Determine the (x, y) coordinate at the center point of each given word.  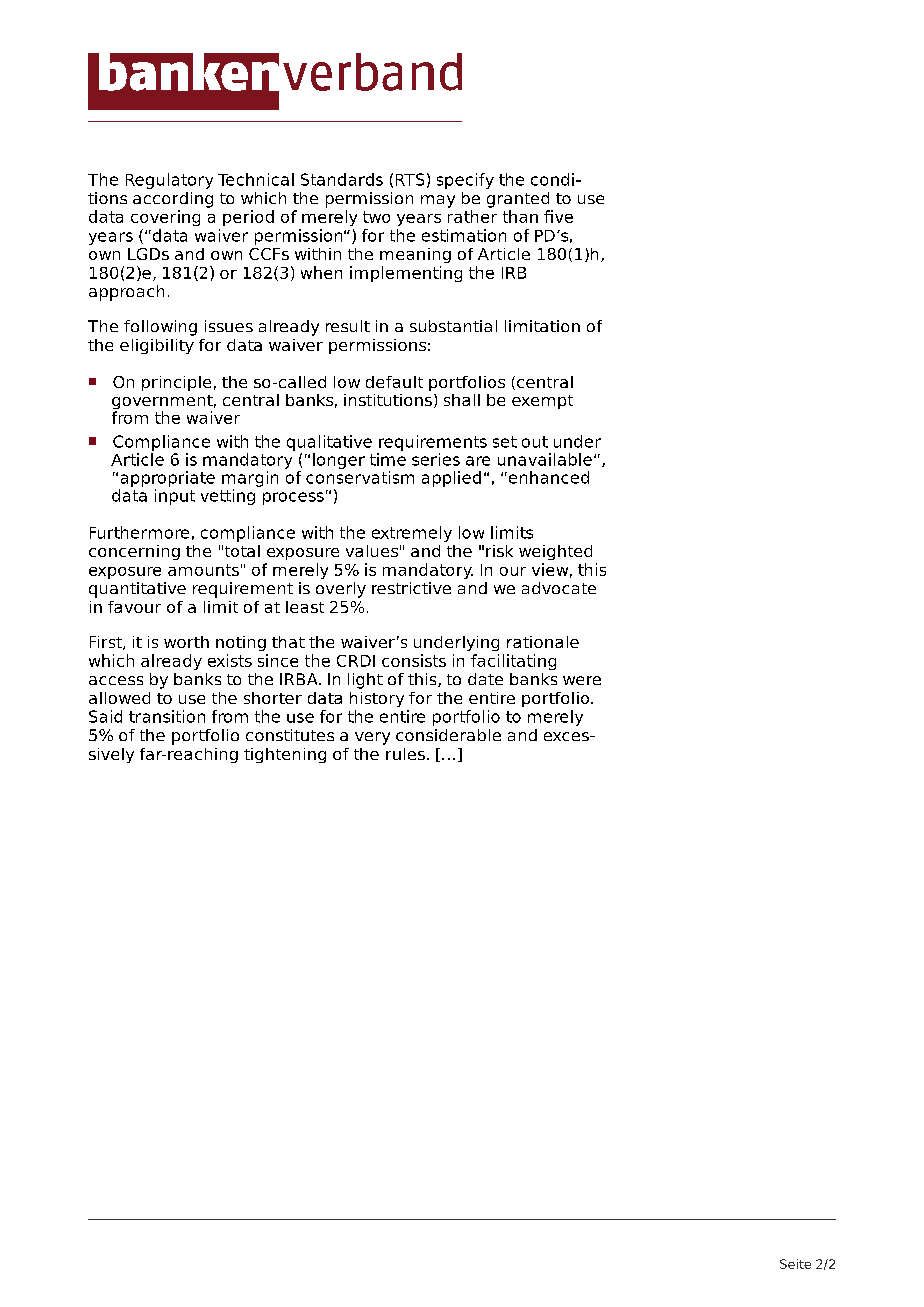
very (372, 738)
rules (405, 754)
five (558, 216)
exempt (542, 402)
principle (176, 383)
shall (462, 400)
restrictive (411, 588)
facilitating (513, 662)
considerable (448, 735)
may (438, 201)
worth (186, 642)
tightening (285, 755)
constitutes (290, 735)
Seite (795, 1264)
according (173, 200)
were (582, 680)
